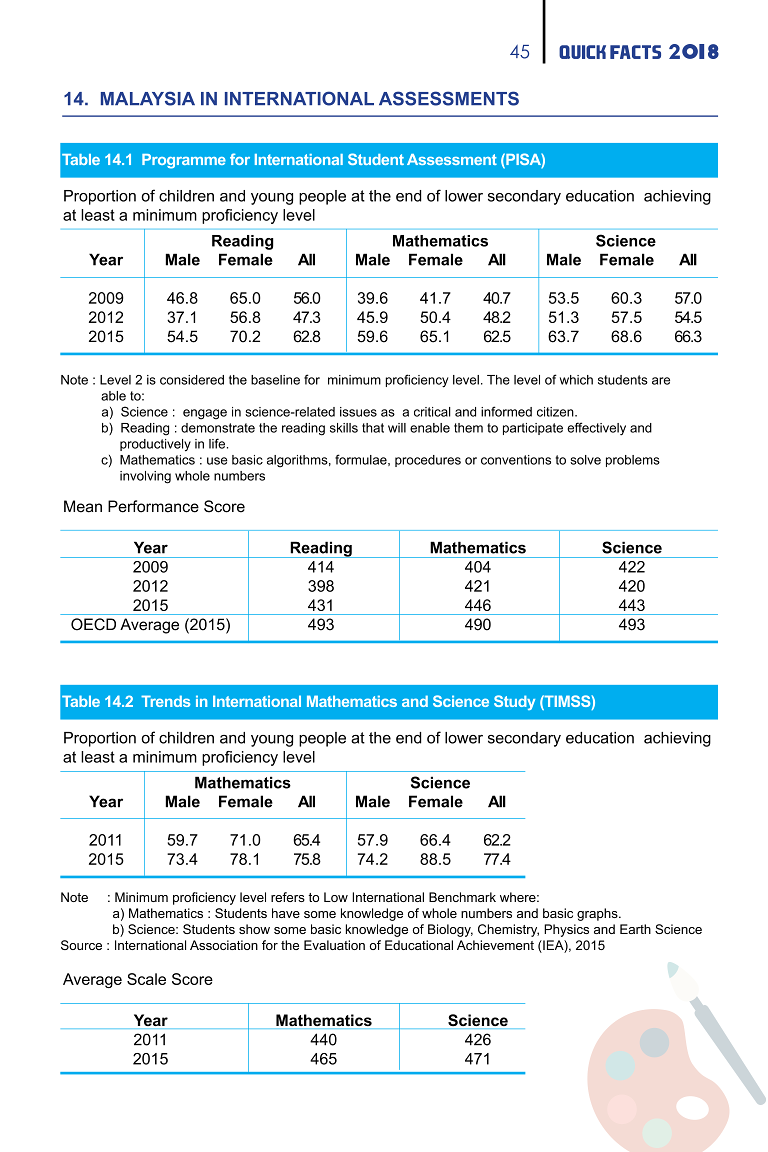  I want to click on solve, so click(585, 460).
